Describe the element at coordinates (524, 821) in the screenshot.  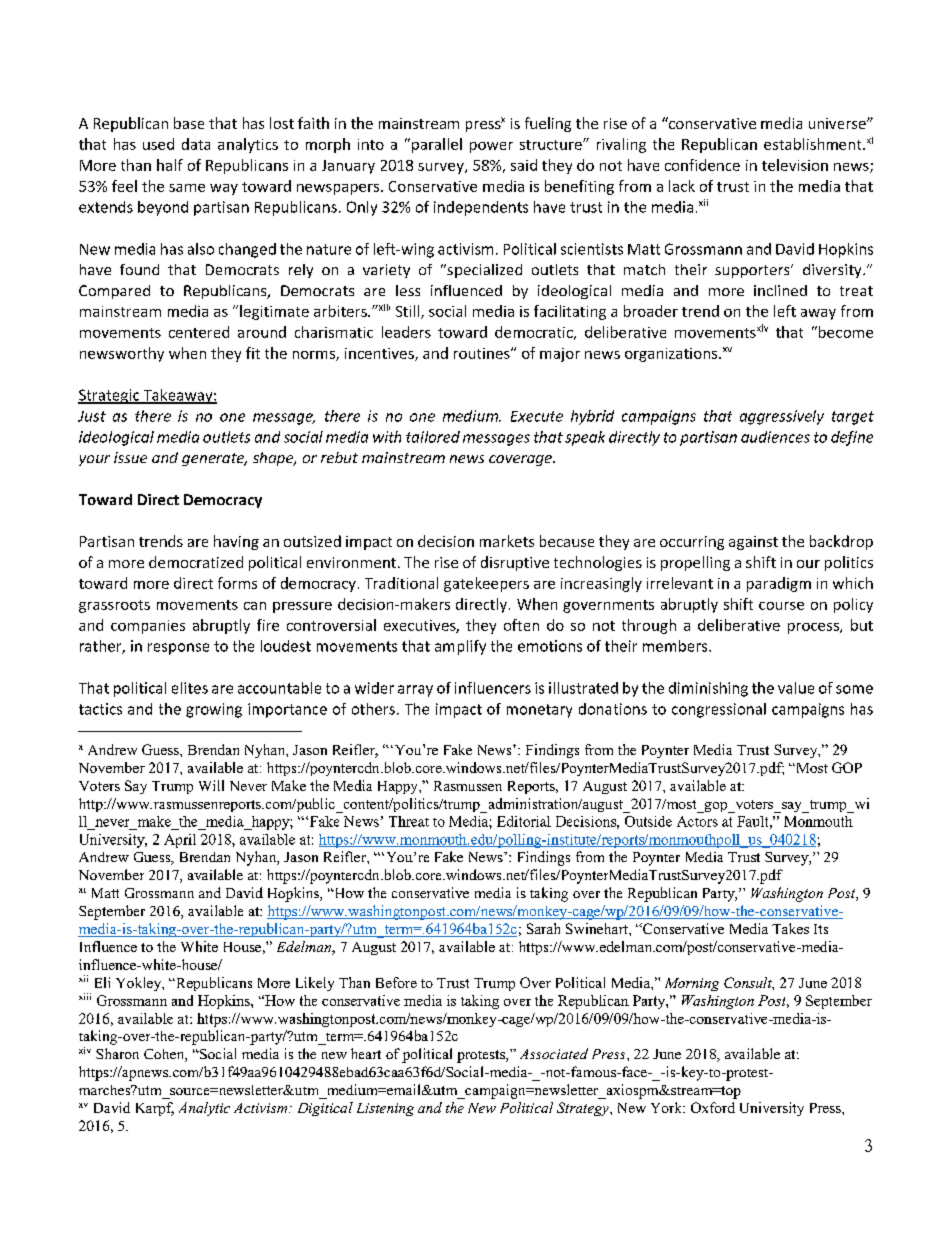
I see `Editorial` at that location.
